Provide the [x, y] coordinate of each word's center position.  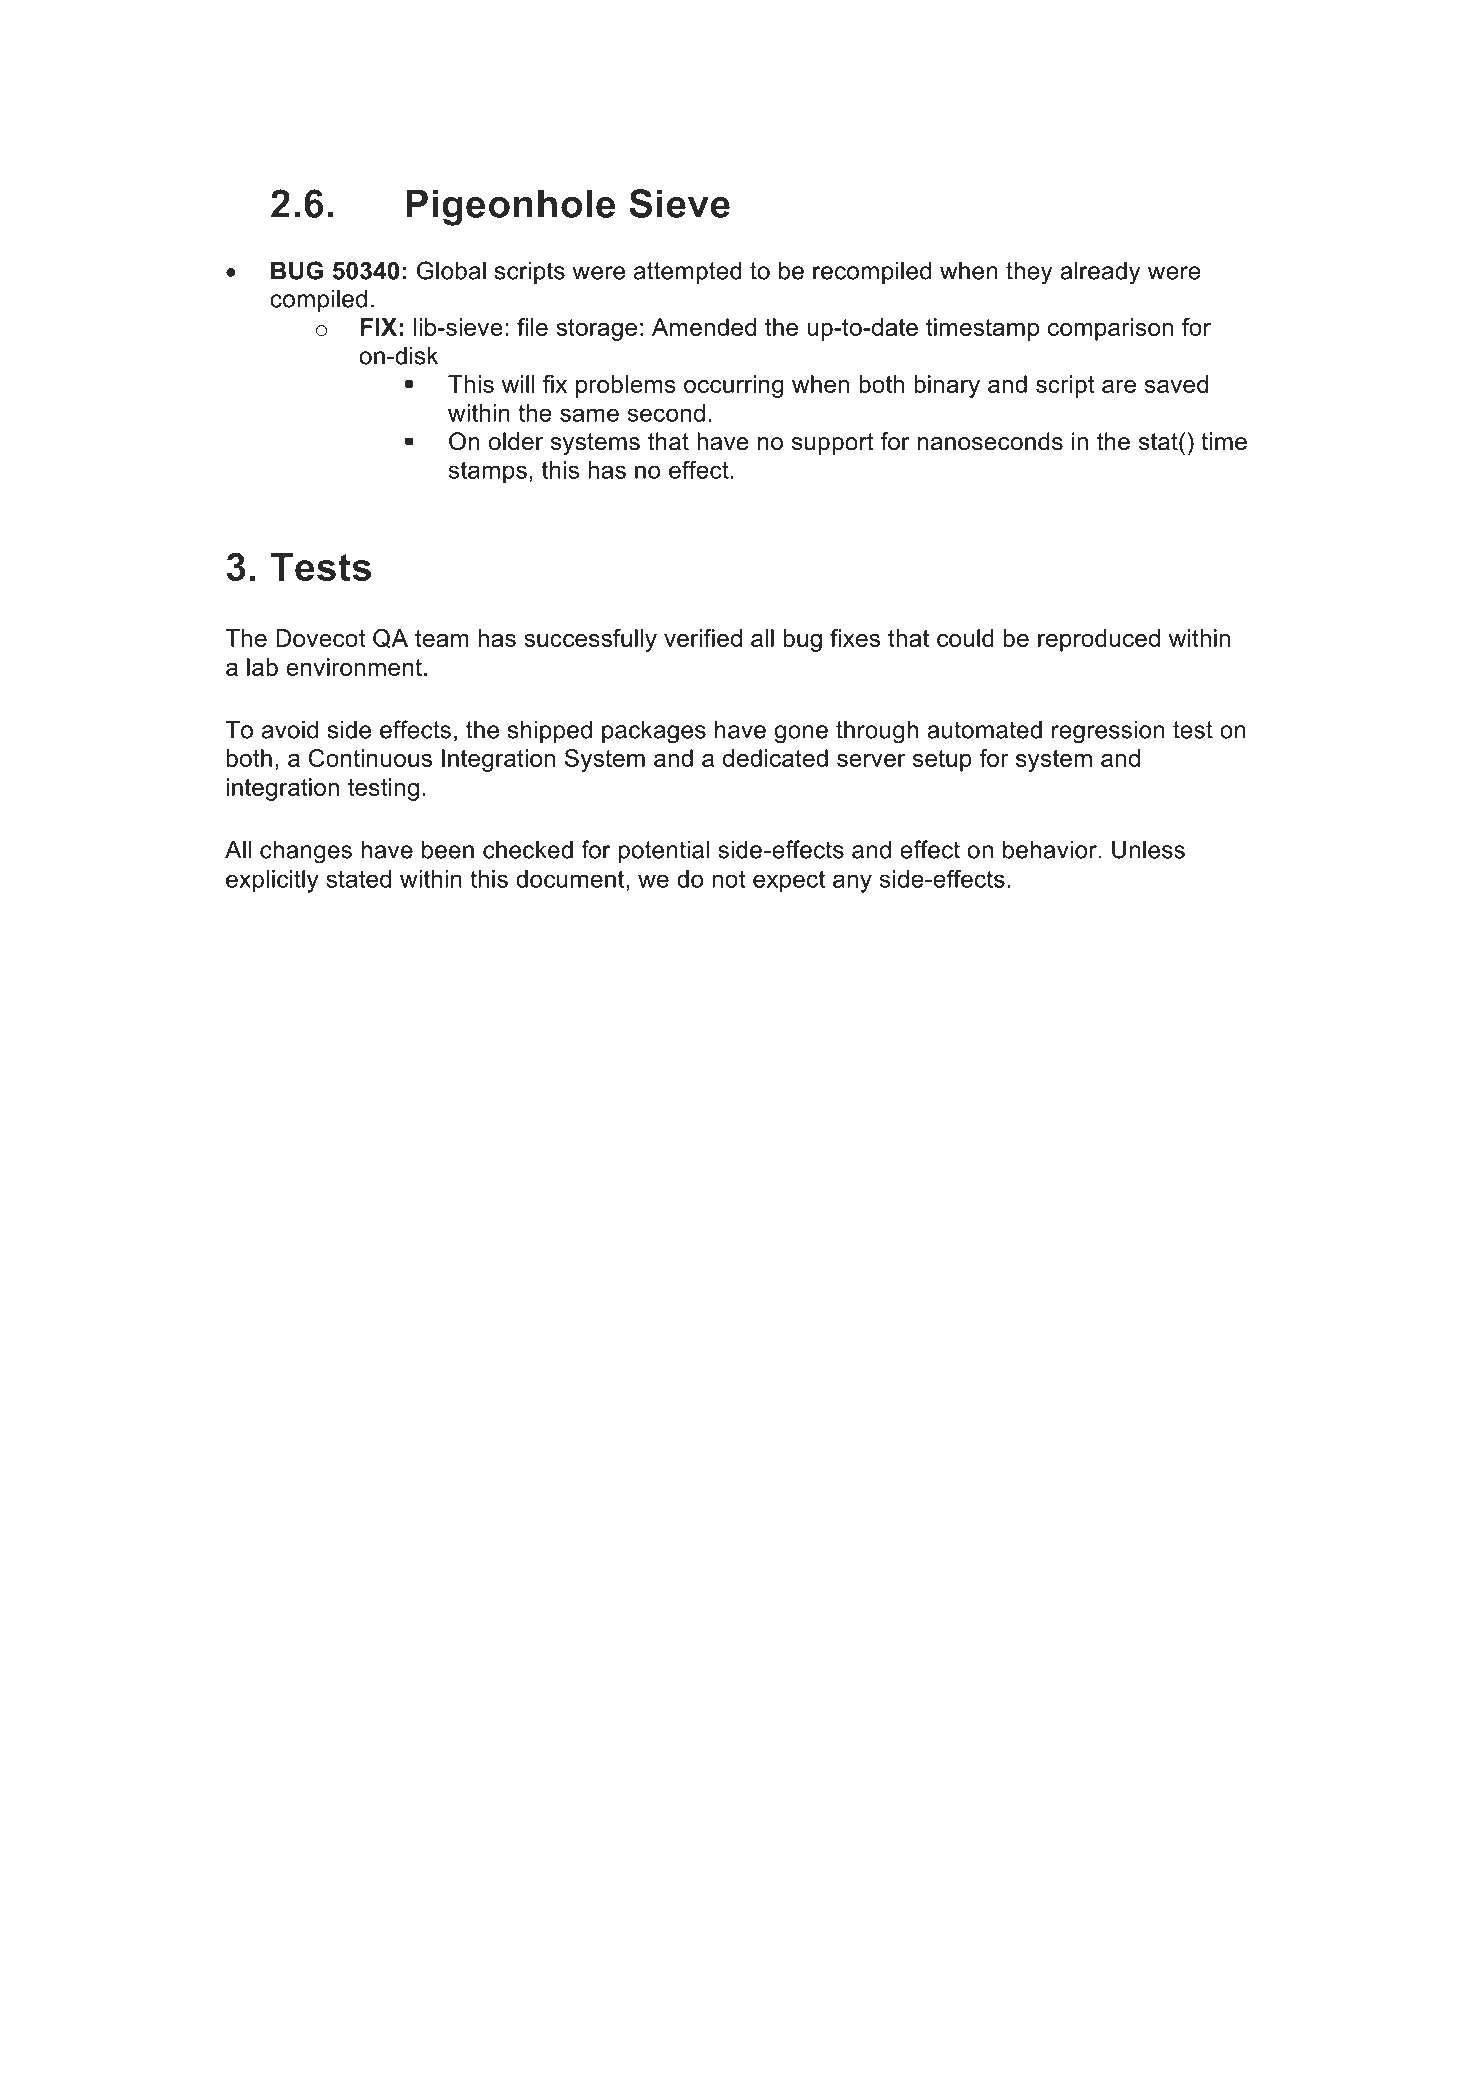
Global [451, 270]
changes [306, 852]
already [1100, 273]
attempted [688, 272]
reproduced [1099, 640]
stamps [488, 472]
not [728, 879]
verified [703, 638]
